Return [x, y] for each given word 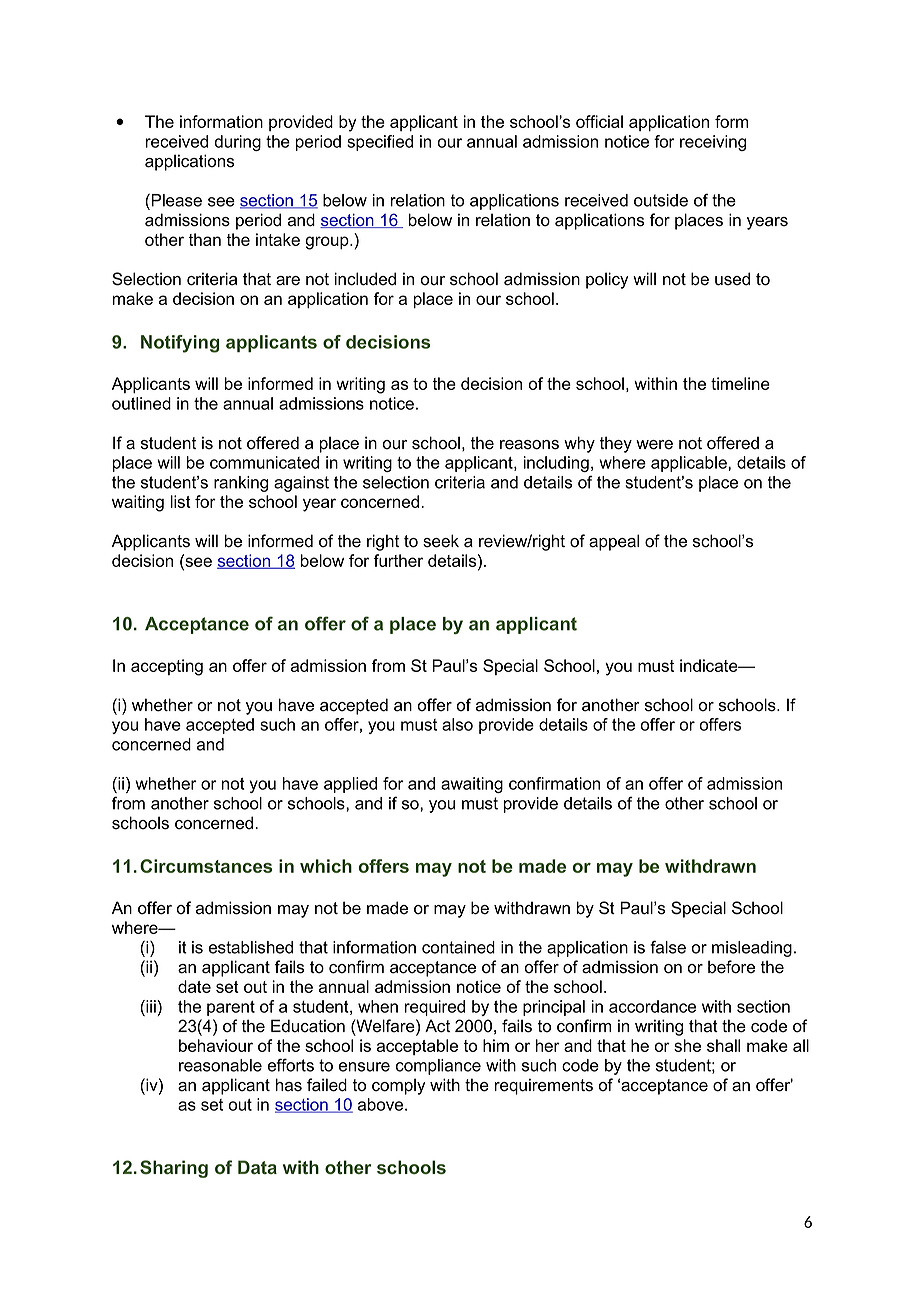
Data [257, 1167]
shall [723, 1045]
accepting [167, 667]
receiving [713, 143]
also [457, 724]
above [382, 1104]
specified [380, 143]
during [238, 143]
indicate [710, 665]
